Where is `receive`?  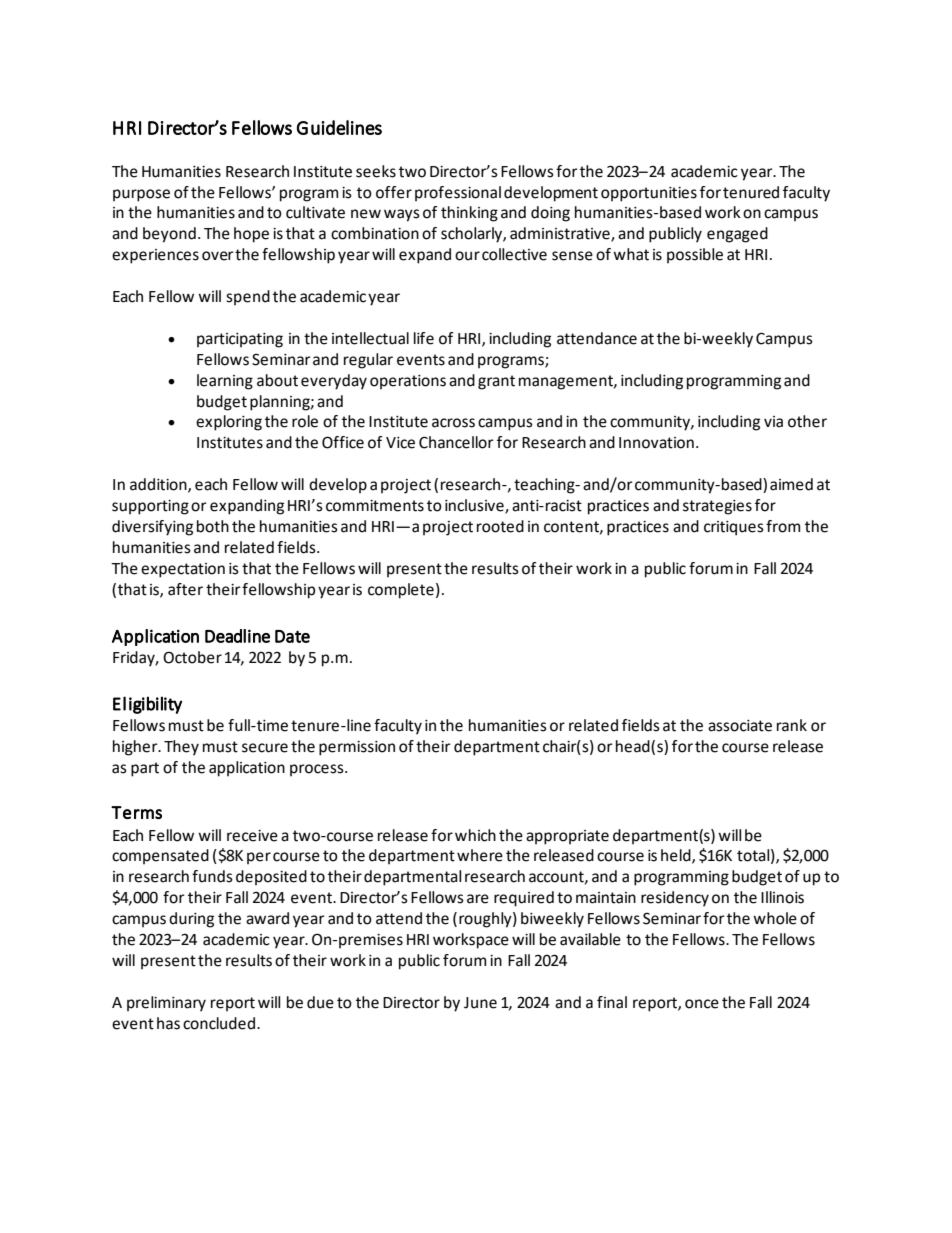
receive is located at coordinates (252, 836).
